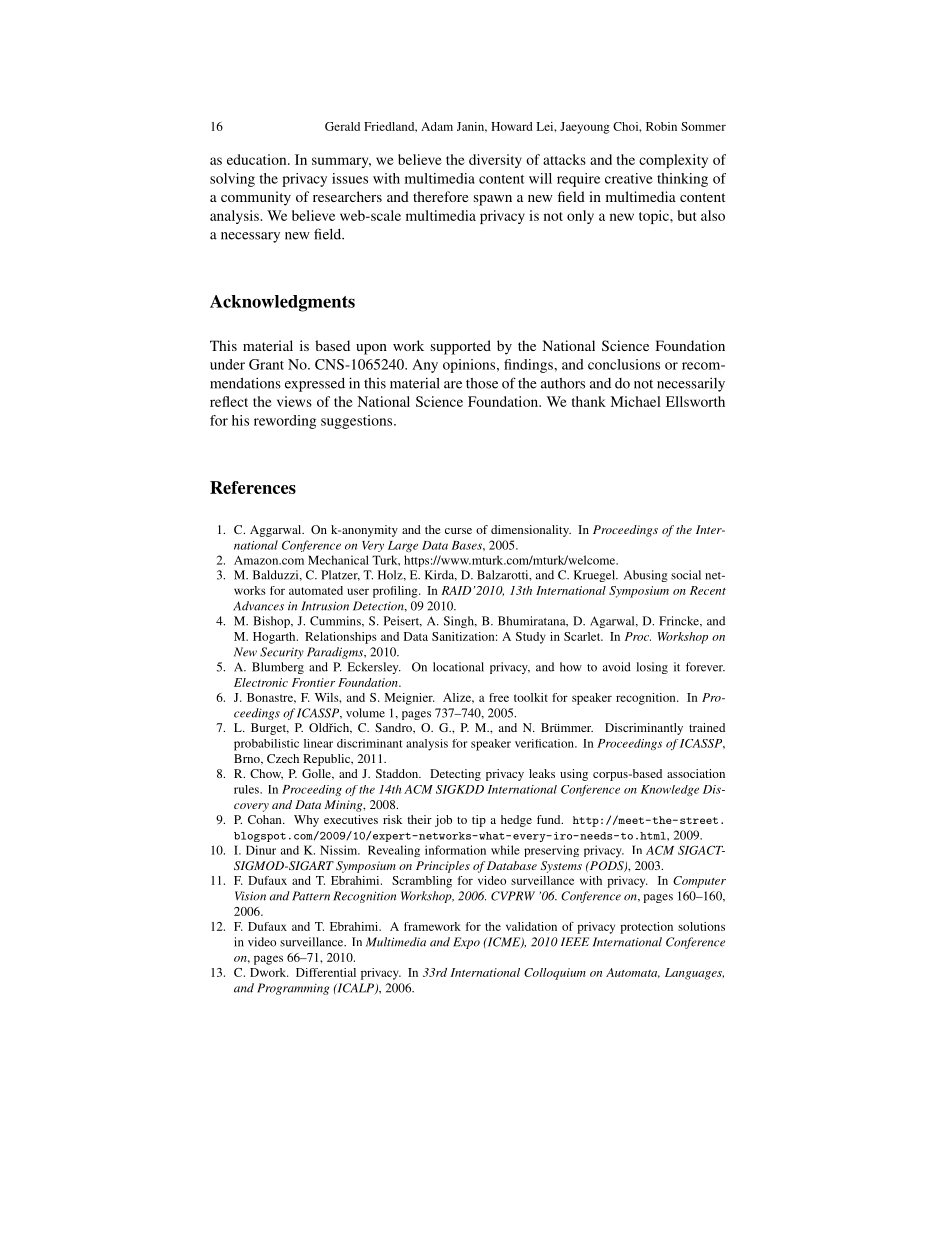 The image size is (952, 1233). I want to click on curse, so click(458, 531).
